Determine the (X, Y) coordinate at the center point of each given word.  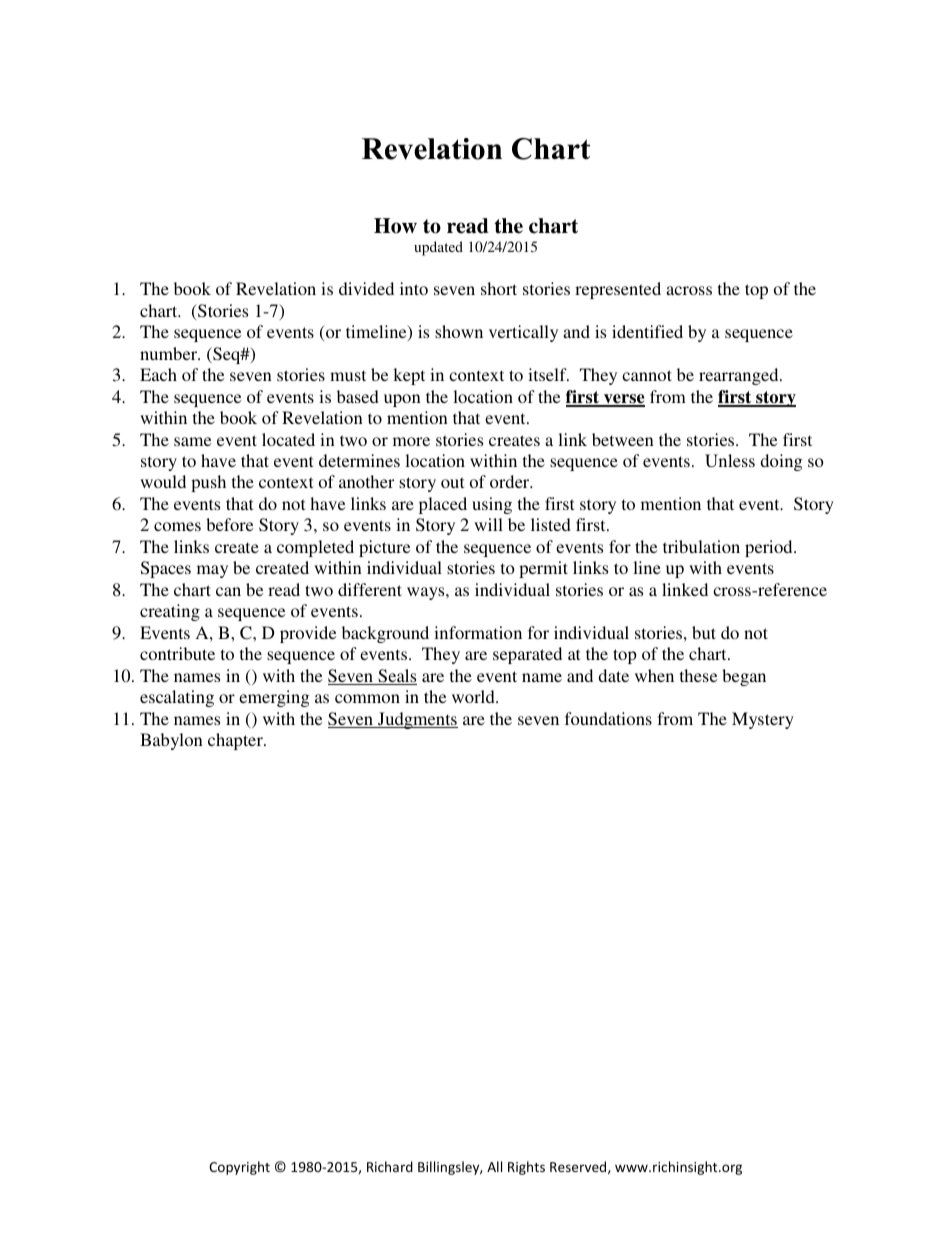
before (229, 524)
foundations (608, 718)
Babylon (171, 741)
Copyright (239, 1168)
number (170, 353)
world (474, 696)
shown (459, 331)
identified (647, 331)
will (488, 524)
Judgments (417, 720)
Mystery (763, 720)
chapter (236, 741)
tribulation (701, 546)
